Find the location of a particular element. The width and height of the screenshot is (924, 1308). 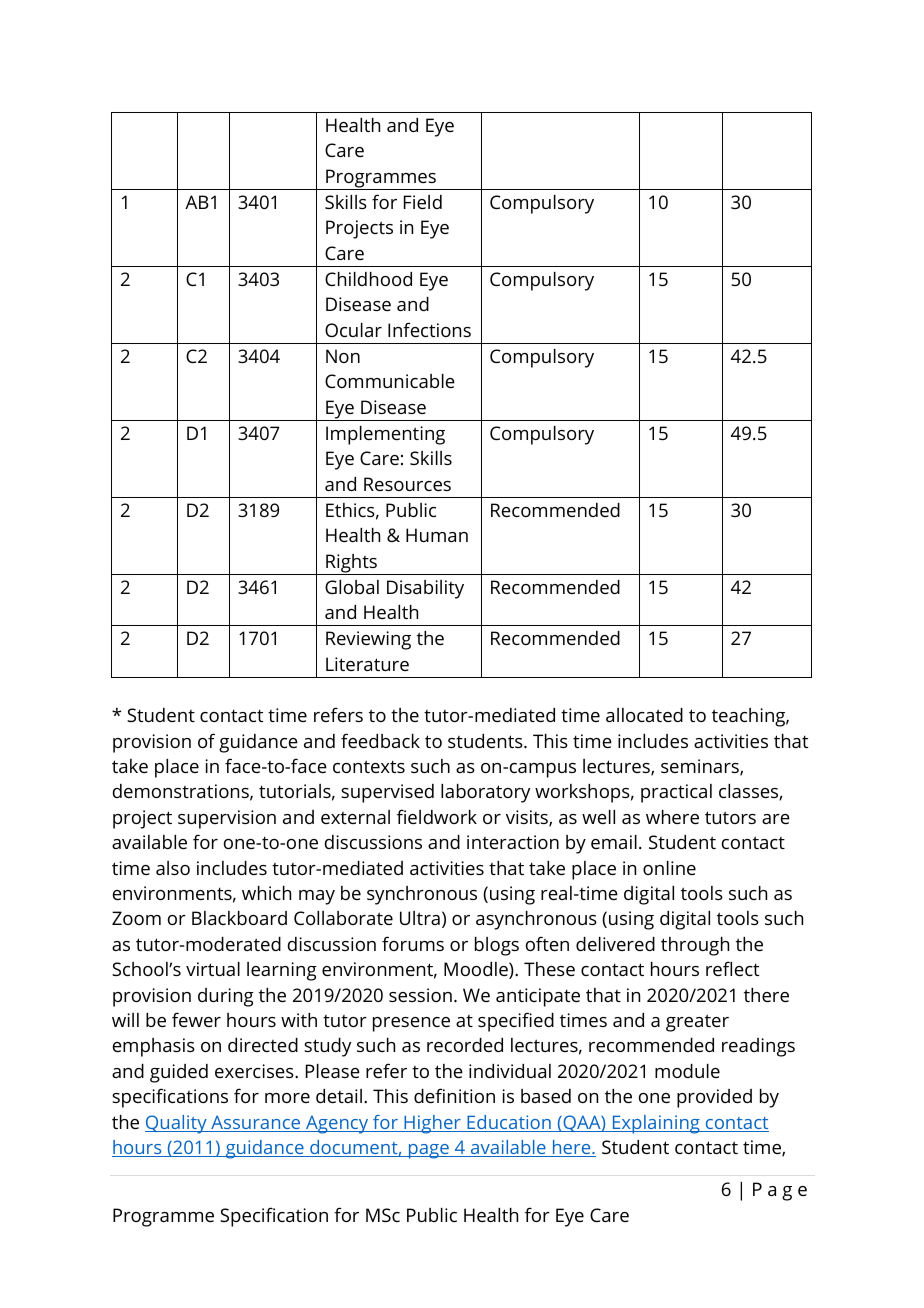

online is located at coordinates (669, 868).
